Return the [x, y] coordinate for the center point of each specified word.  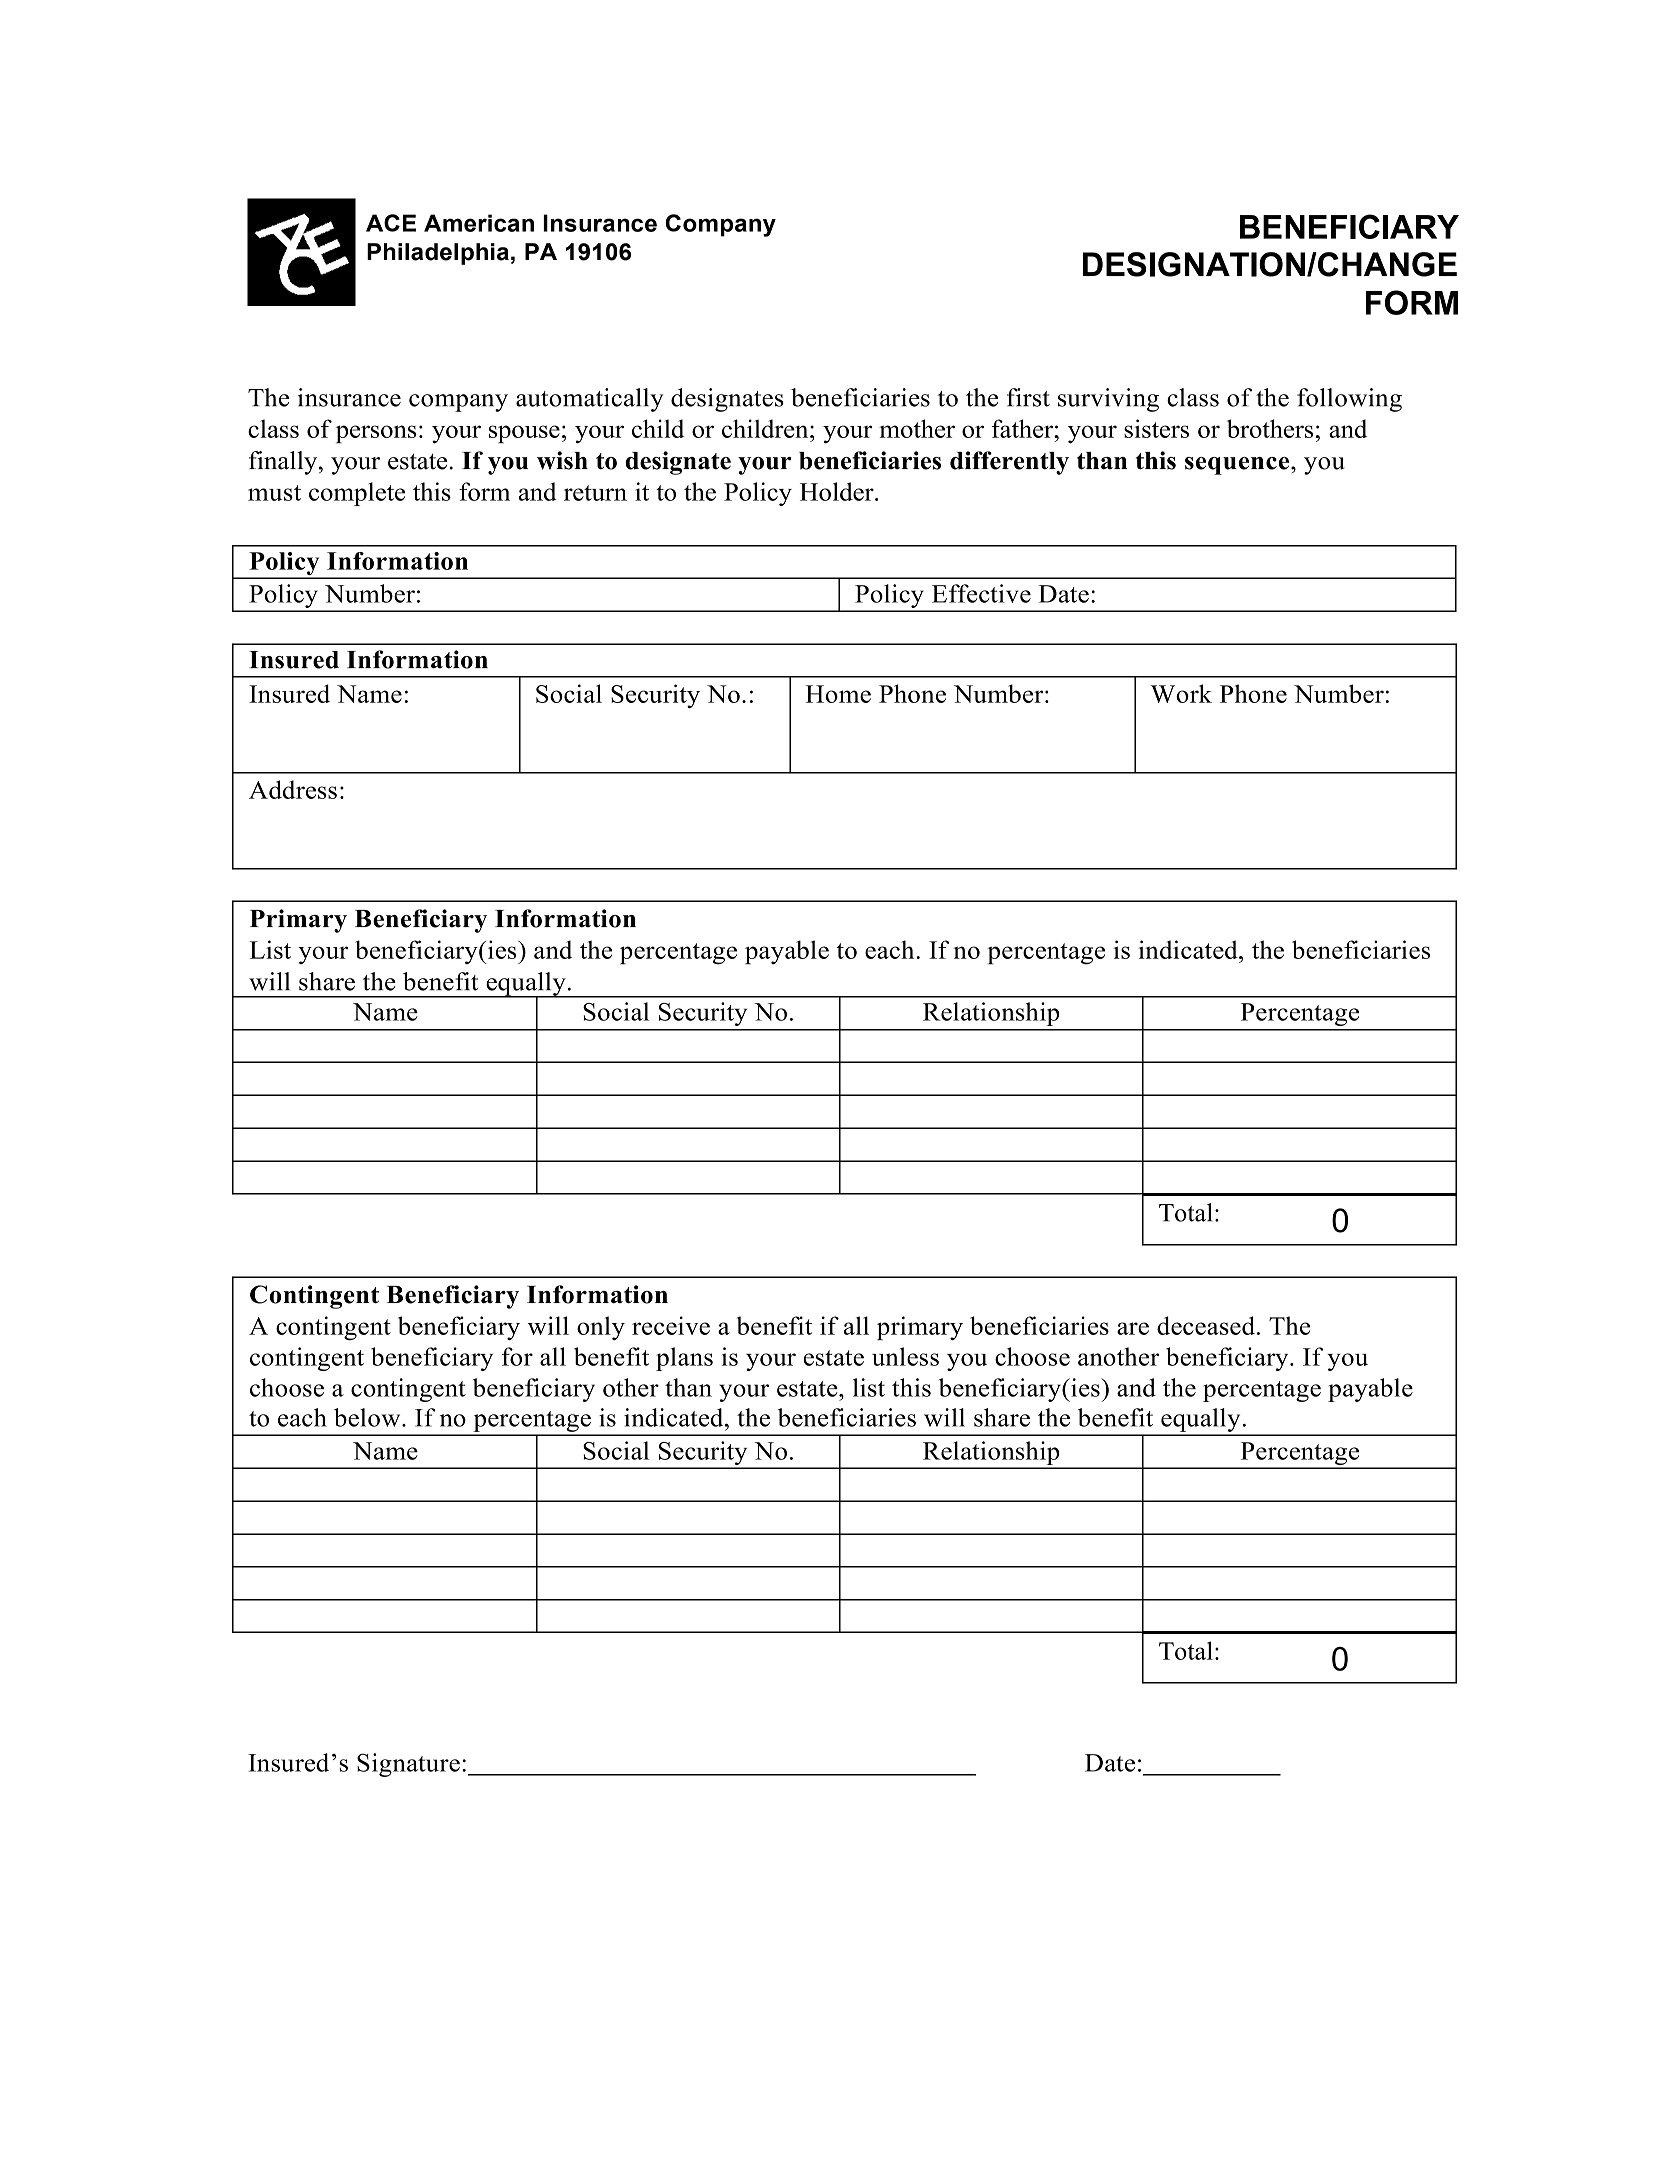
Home [838, 694]
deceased [1206, 1325]
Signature [408, 1765]
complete [357, 494]
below [368, 1417]
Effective [981, 593]
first [1028, 397]
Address [293, 789]
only [601, 1328]
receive [671, 1325]
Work [1181, 693]
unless [905, 1356]
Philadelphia [438, 254]
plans [684, 1359]
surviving [1108, 400]
